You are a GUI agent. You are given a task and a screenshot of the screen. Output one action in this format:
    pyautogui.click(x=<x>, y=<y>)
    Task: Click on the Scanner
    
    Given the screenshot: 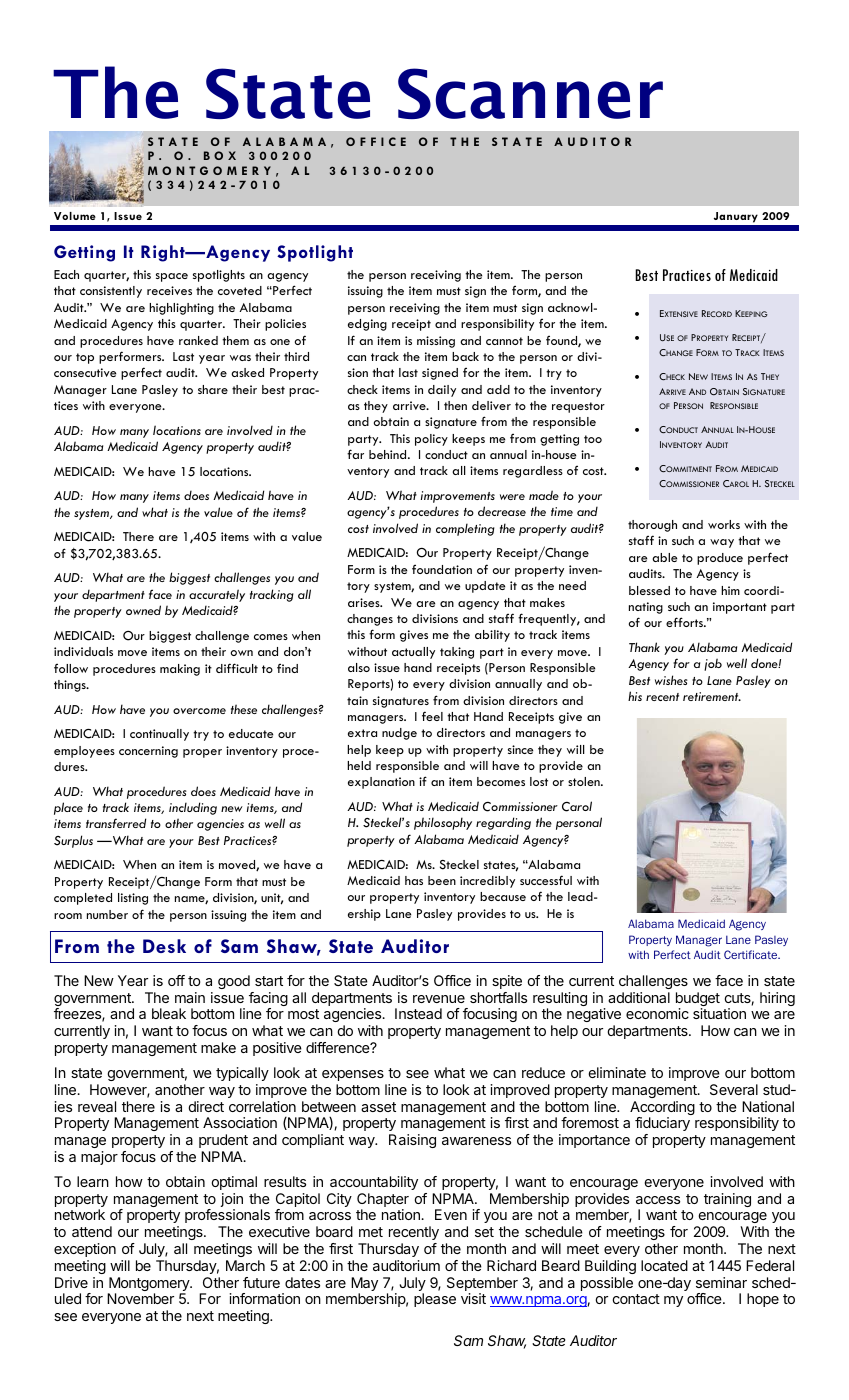 What is the action you would take?
    pyautogui.click(x=530, y=93)
